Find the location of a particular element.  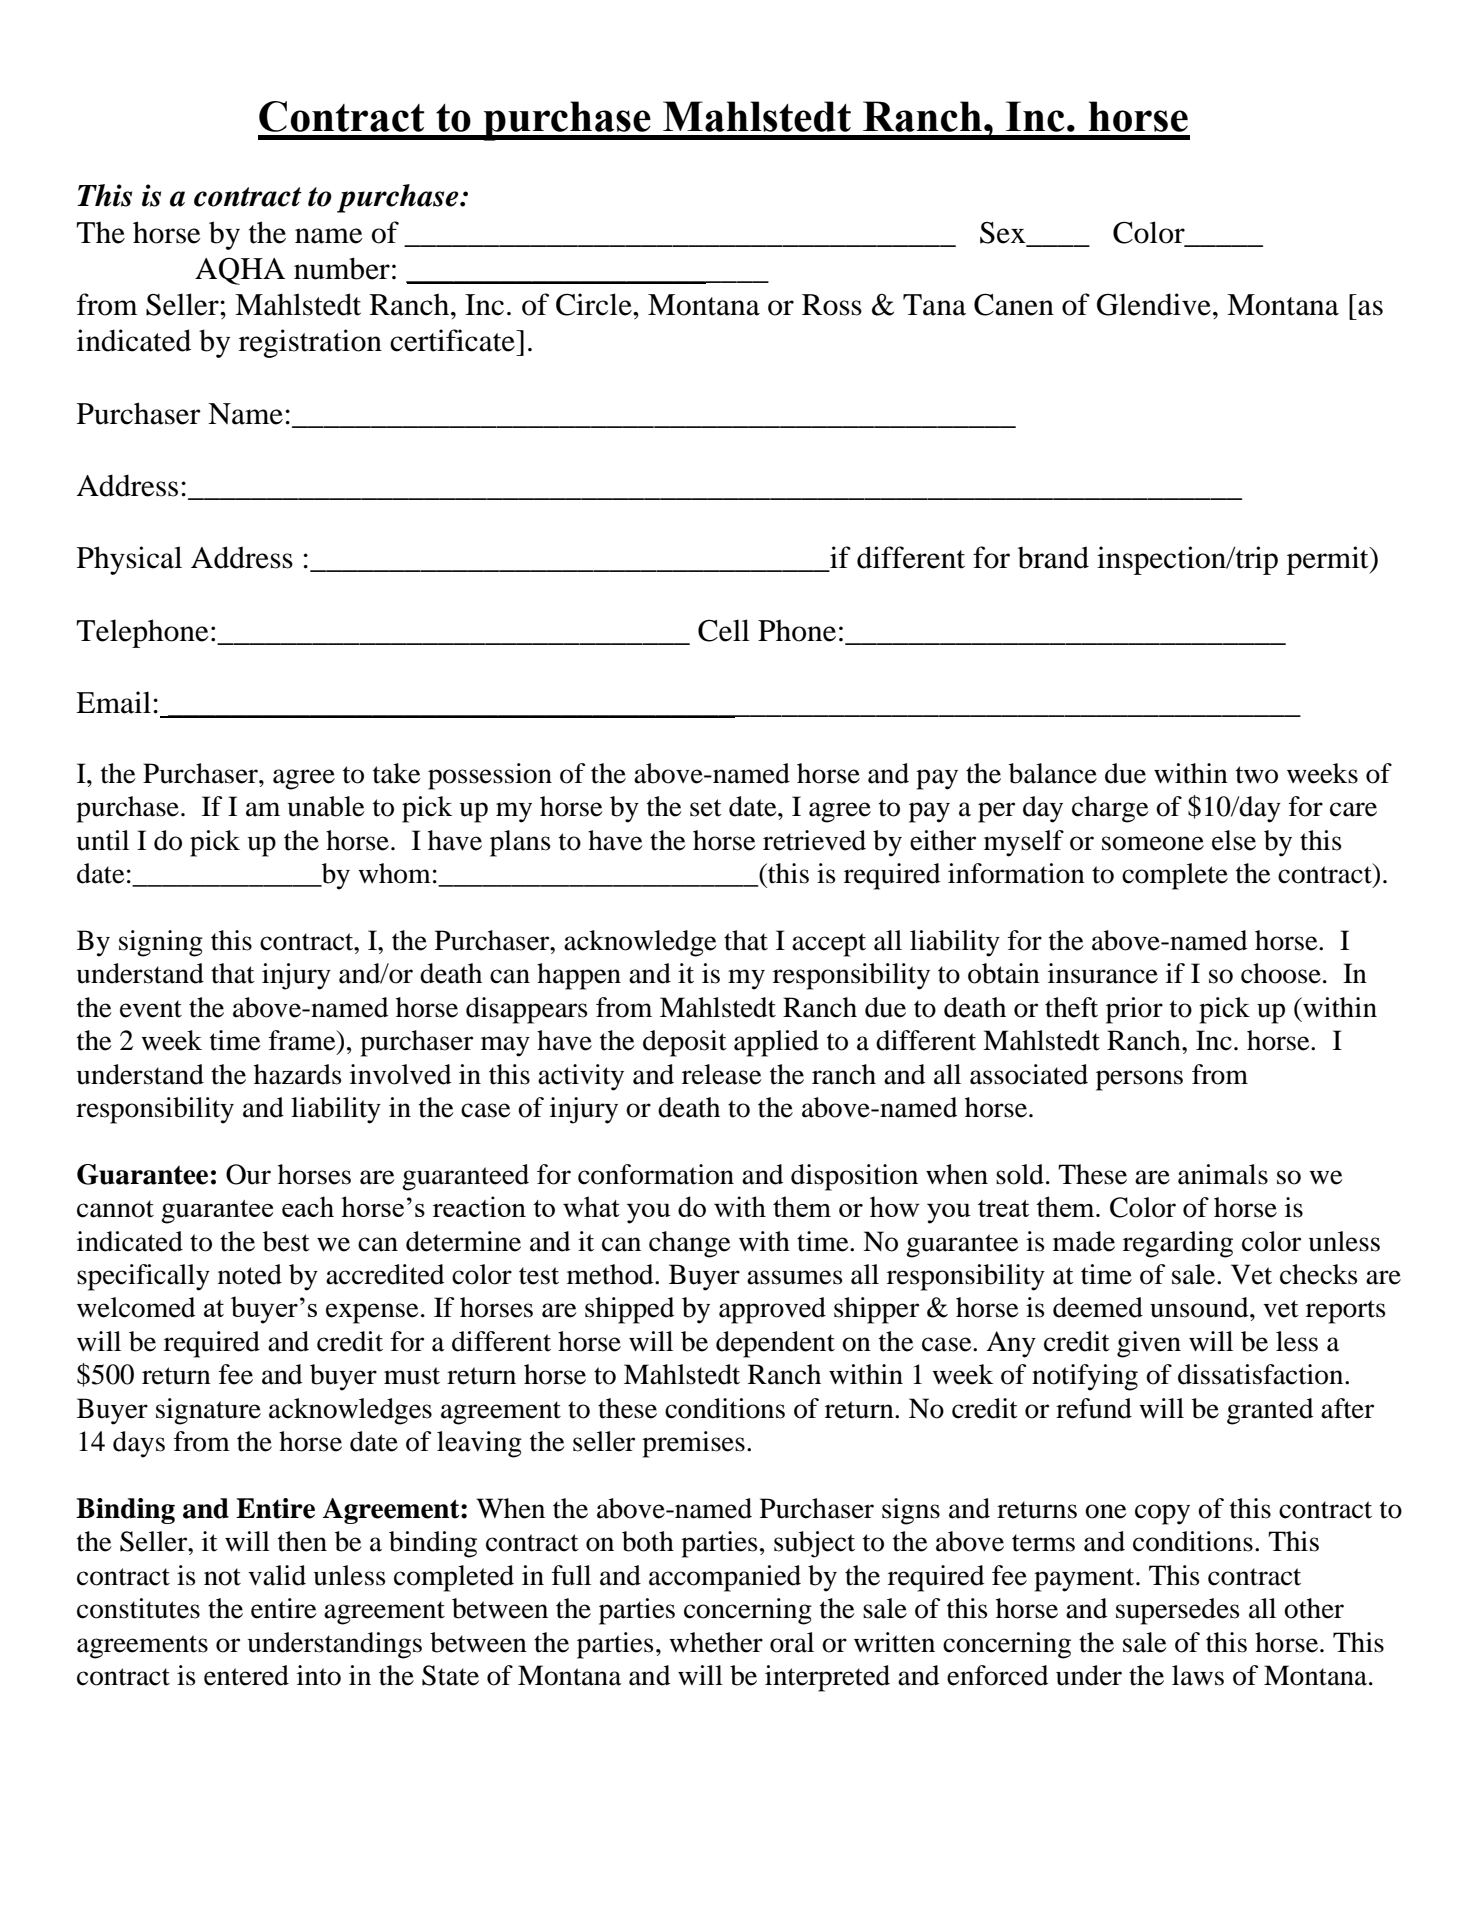

signature is located at coordinates (208, 1411).
